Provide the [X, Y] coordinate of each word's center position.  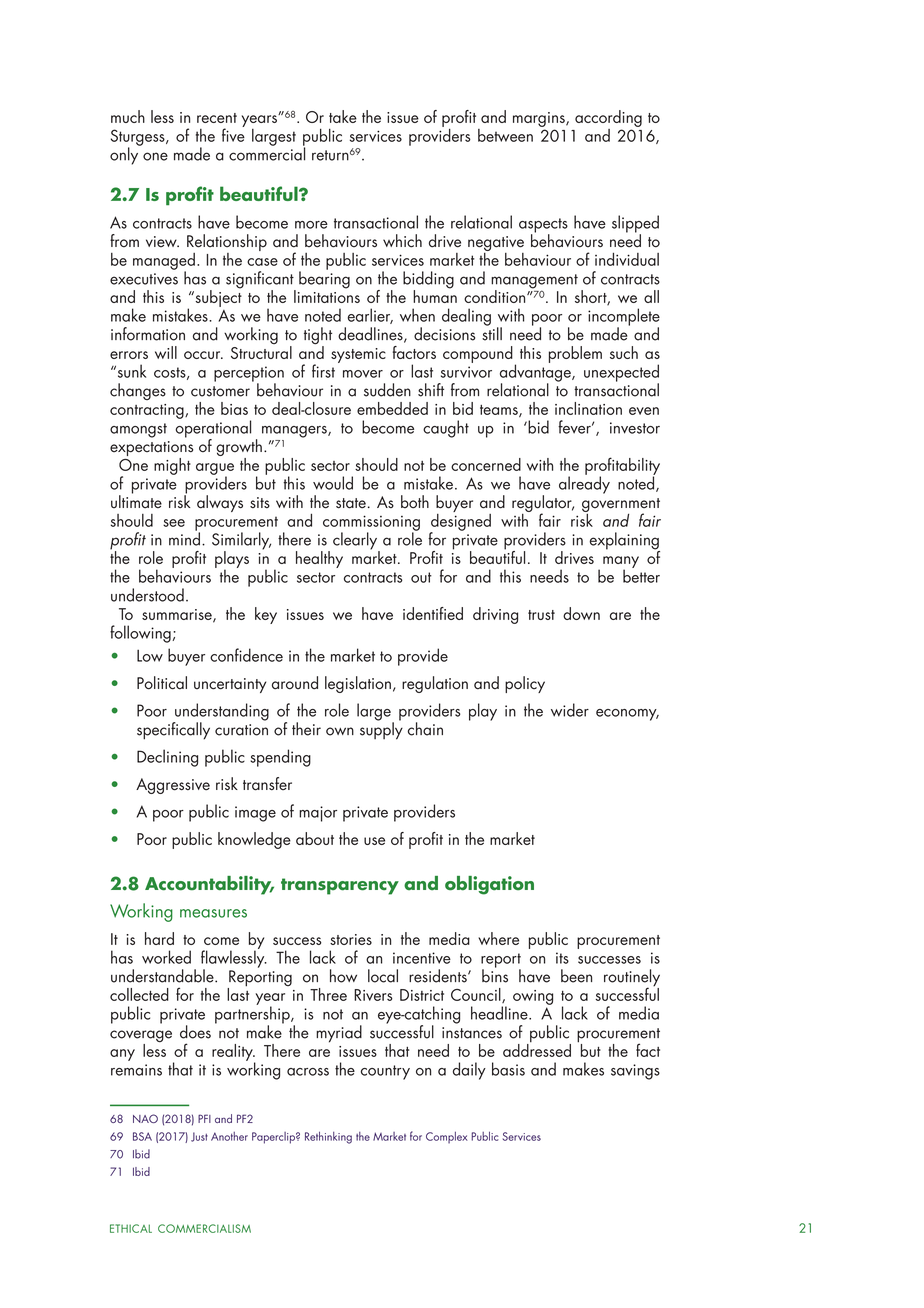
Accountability [209, 885]
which [402, 241]
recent [217, 118]
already [584, 484]
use [374, 841]
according [608, 118]
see [174, 523]
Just [199, 1137]
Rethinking [328, 1137]
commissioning [371, 524]
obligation [489, 885]
